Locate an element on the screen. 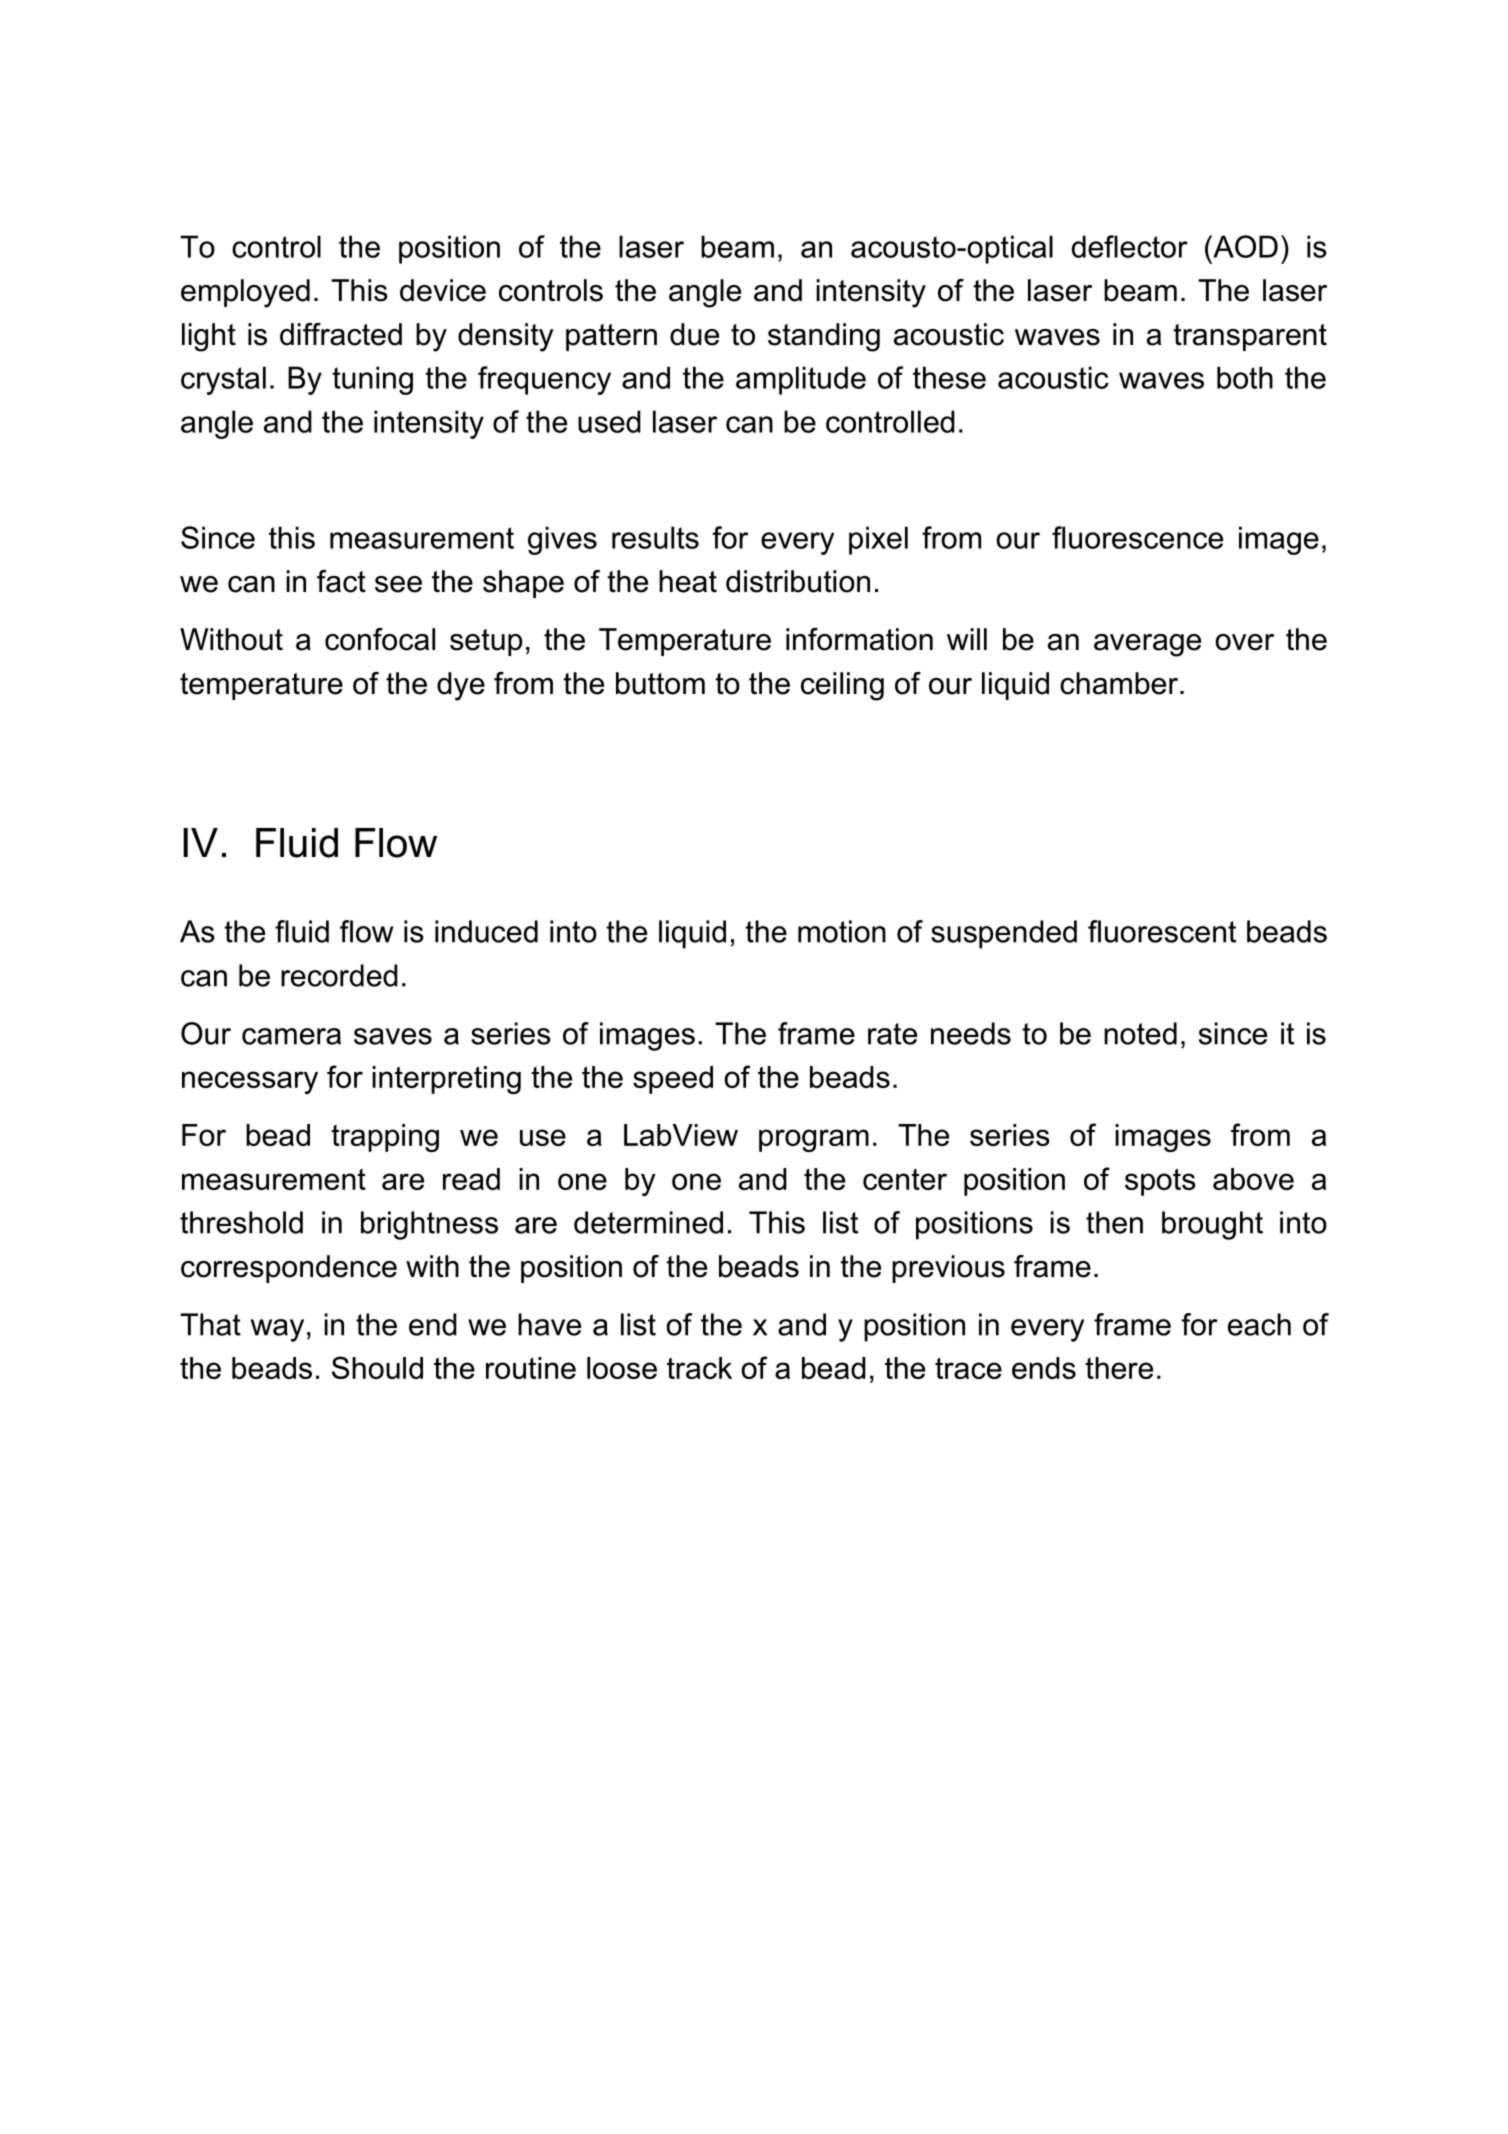  dye is located at coordinates (461, 686).
